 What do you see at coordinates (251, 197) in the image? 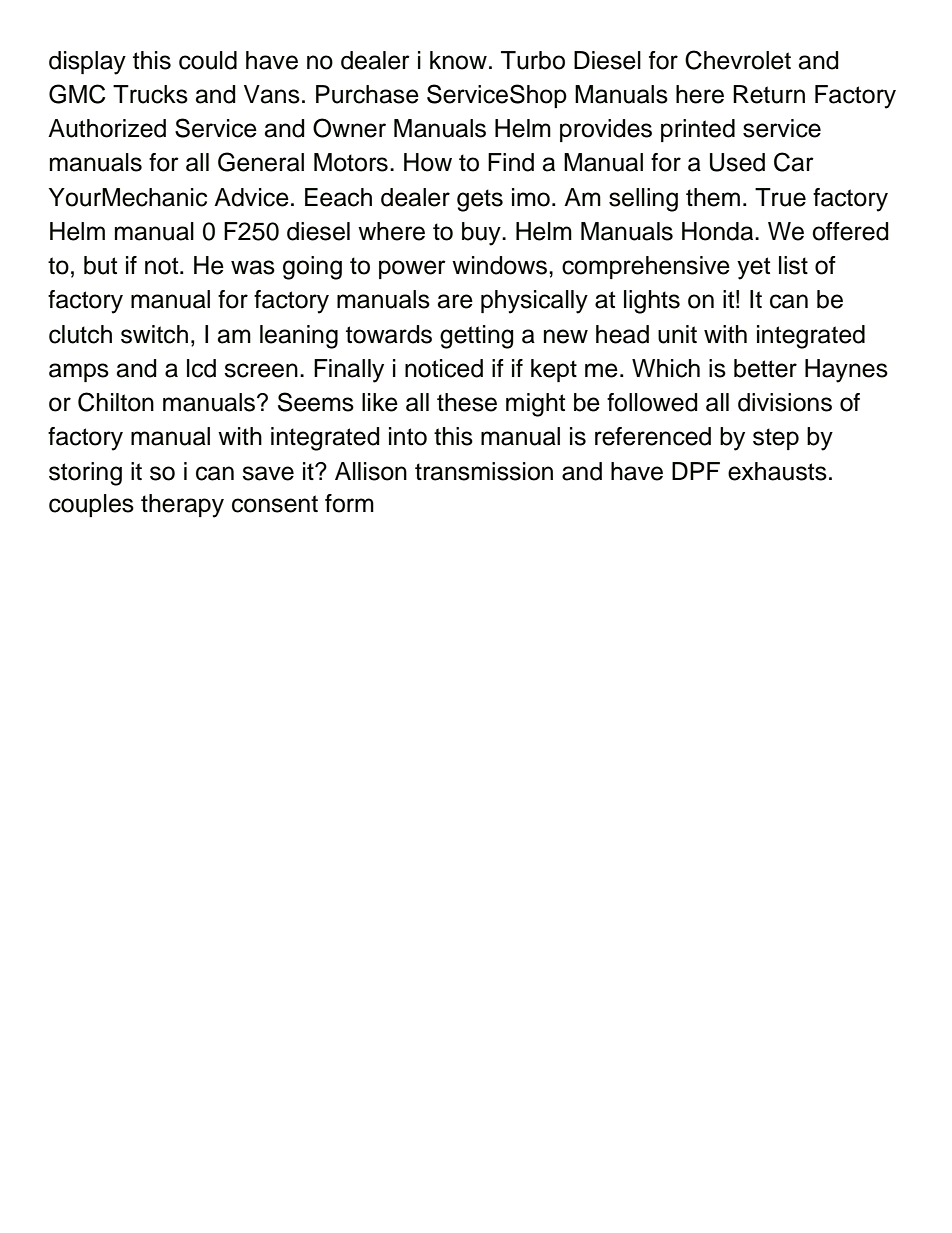
I see `Advice` at bounding box center [251, 197].
